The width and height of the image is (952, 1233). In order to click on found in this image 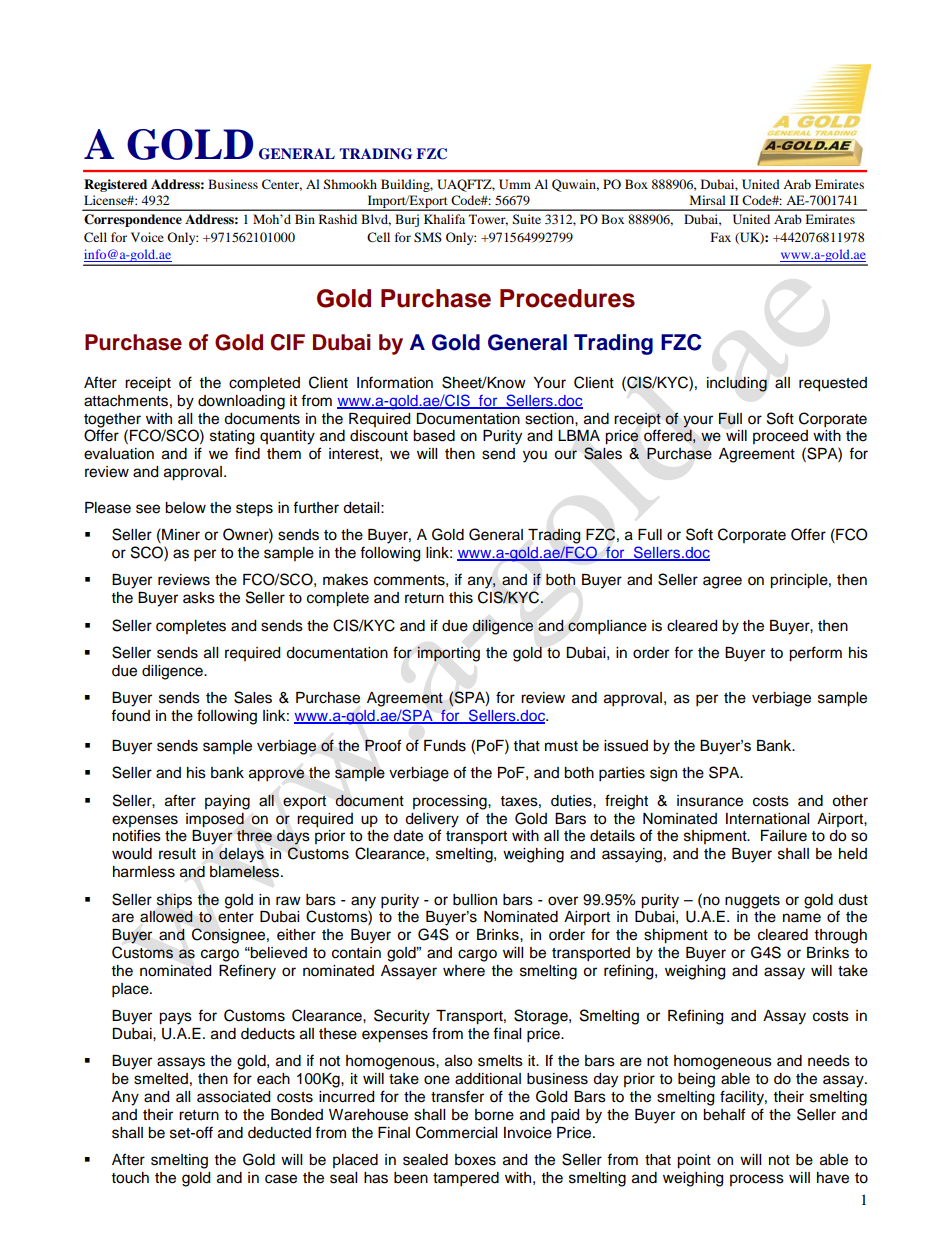, I will do `click(130, 715)`.
